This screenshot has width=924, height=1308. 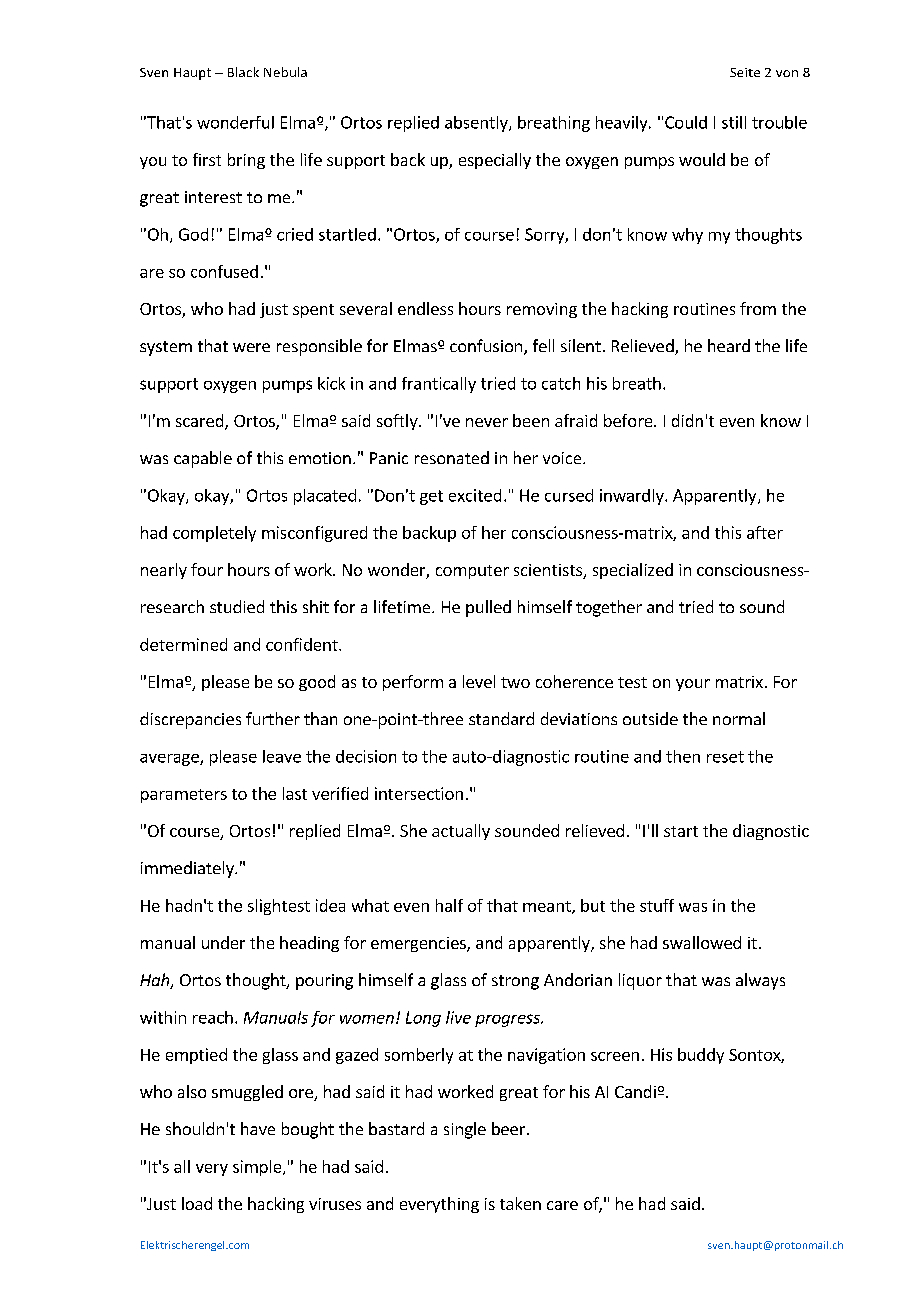 I want to click on resonated, so click(x=452, y=457).
